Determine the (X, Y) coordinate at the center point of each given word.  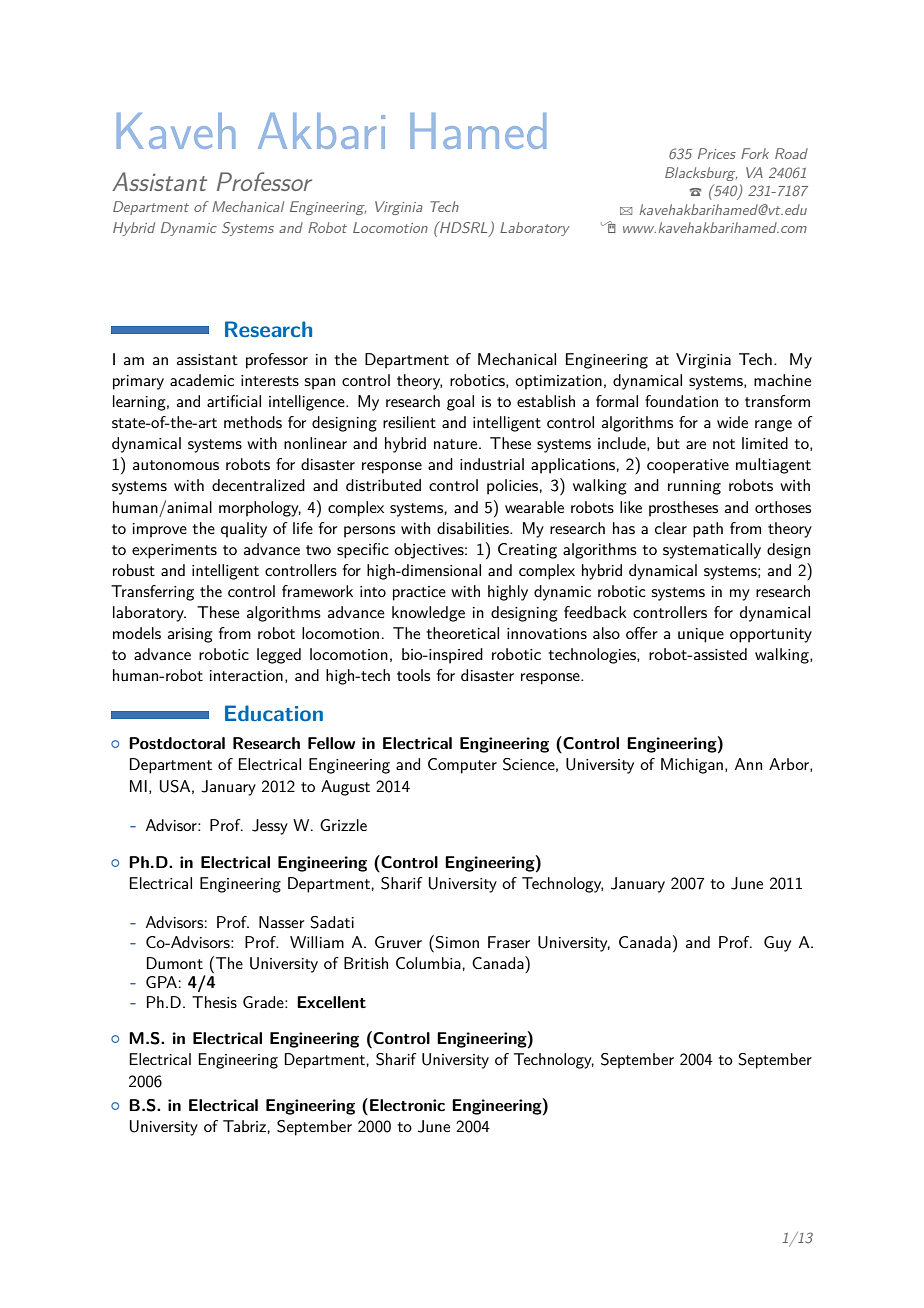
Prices (717, 153)
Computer (462, 766)
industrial (492, 464)
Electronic (407, 1105)
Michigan (692, 766)
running (694, 487)
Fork (755, 153)
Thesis (214, 1002)
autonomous (176, 465)
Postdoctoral (177, 743)
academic (202, 380)
